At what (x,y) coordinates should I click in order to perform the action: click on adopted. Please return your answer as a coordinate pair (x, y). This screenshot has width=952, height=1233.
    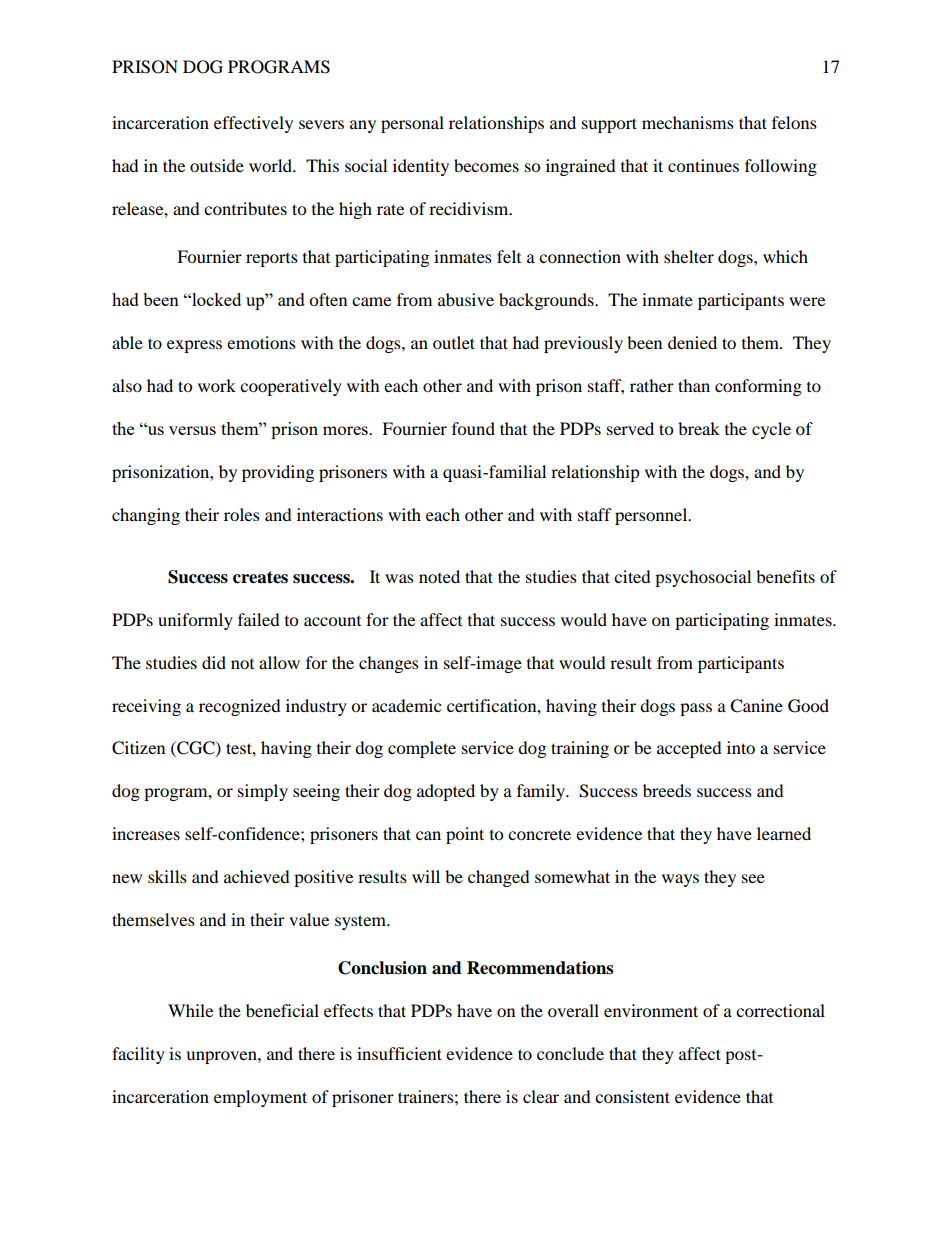
    Looking at the image, I should click on (446, 792).
